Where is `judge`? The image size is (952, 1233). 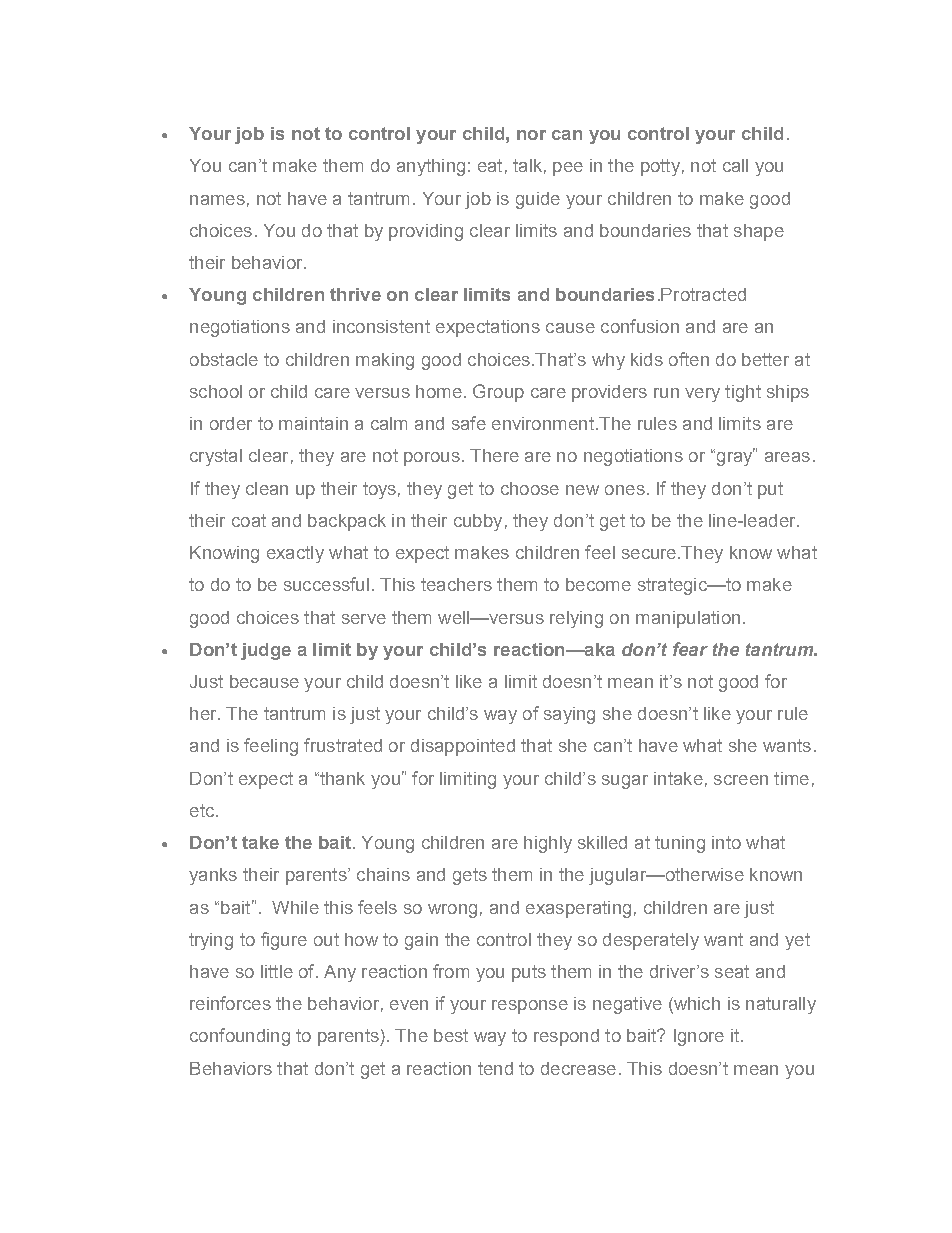 judge is located at coordinates (266, 651).
